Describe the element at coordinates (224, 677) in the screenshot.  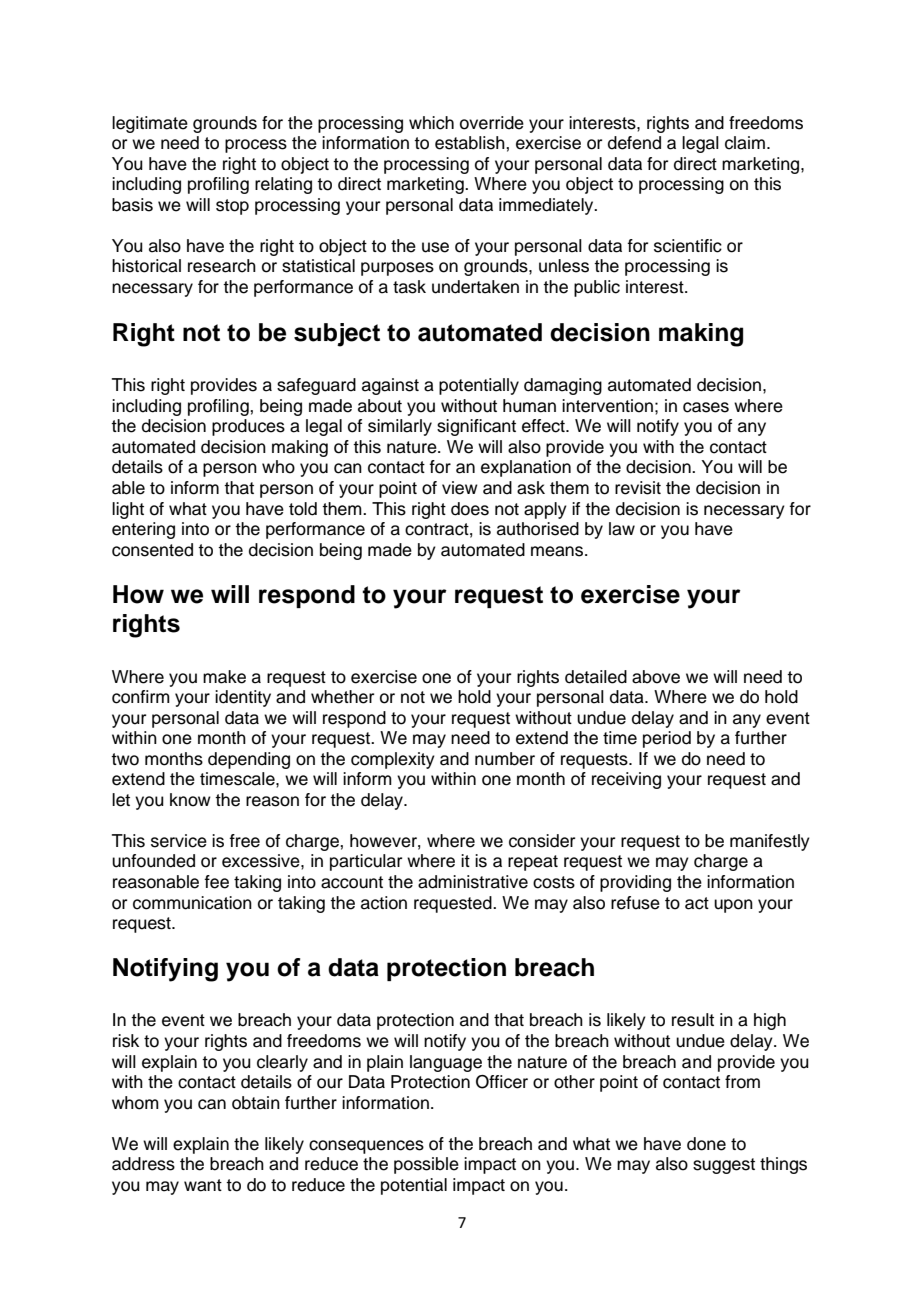
I see `make` at that location.
